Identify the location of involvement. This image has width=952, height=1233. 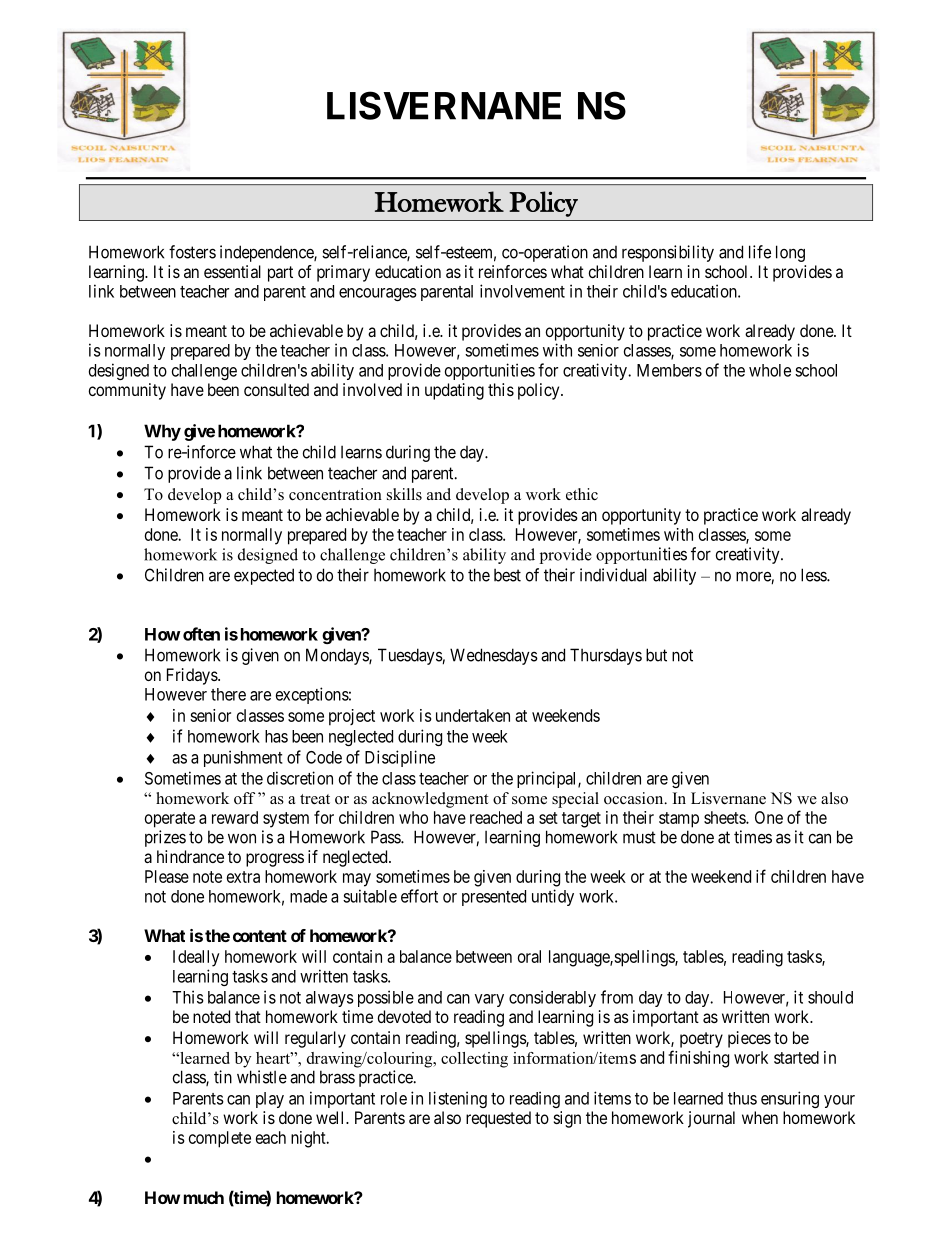
(522, 291).
